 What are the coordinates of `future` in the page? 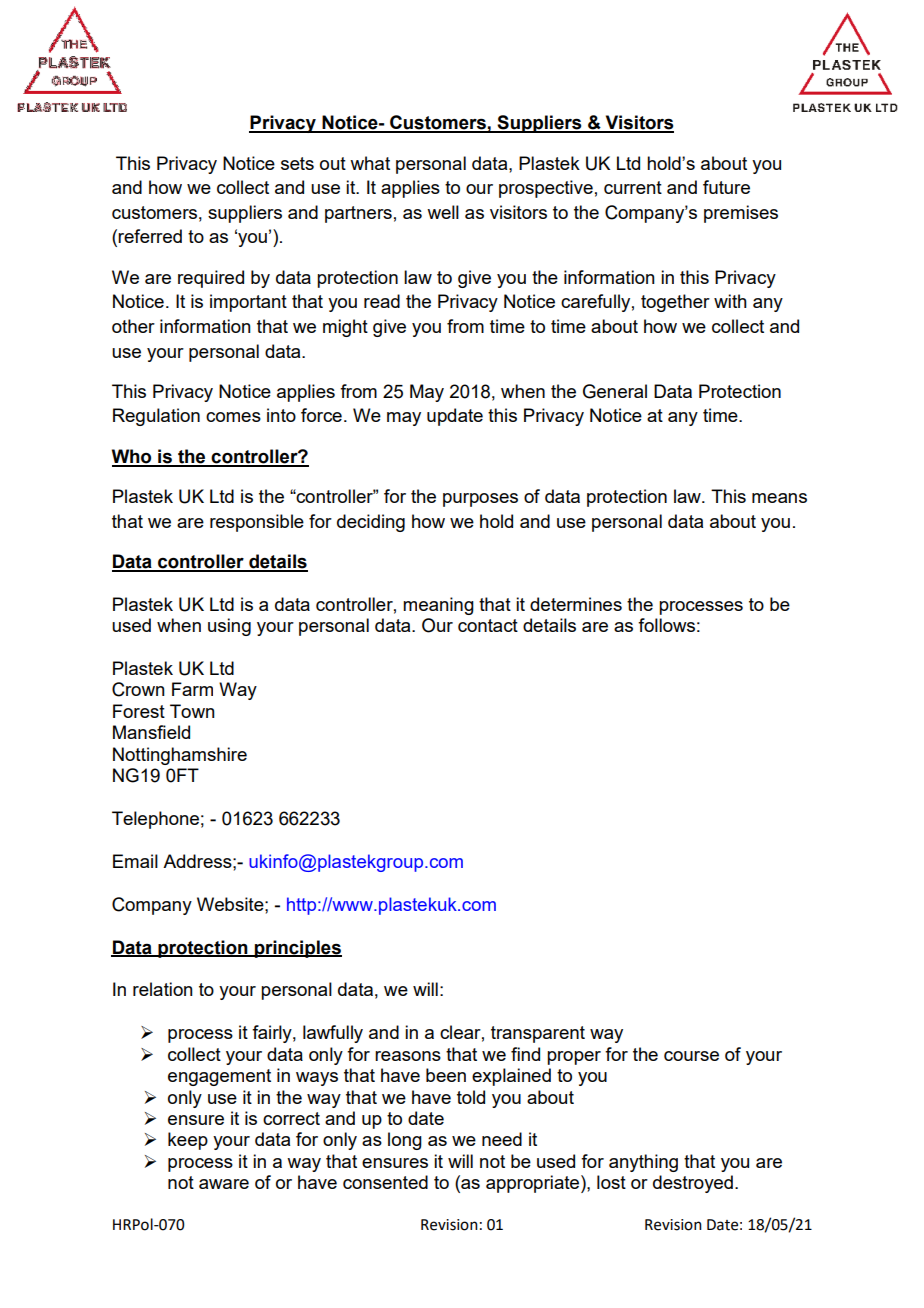 It's located at (726, 187).
